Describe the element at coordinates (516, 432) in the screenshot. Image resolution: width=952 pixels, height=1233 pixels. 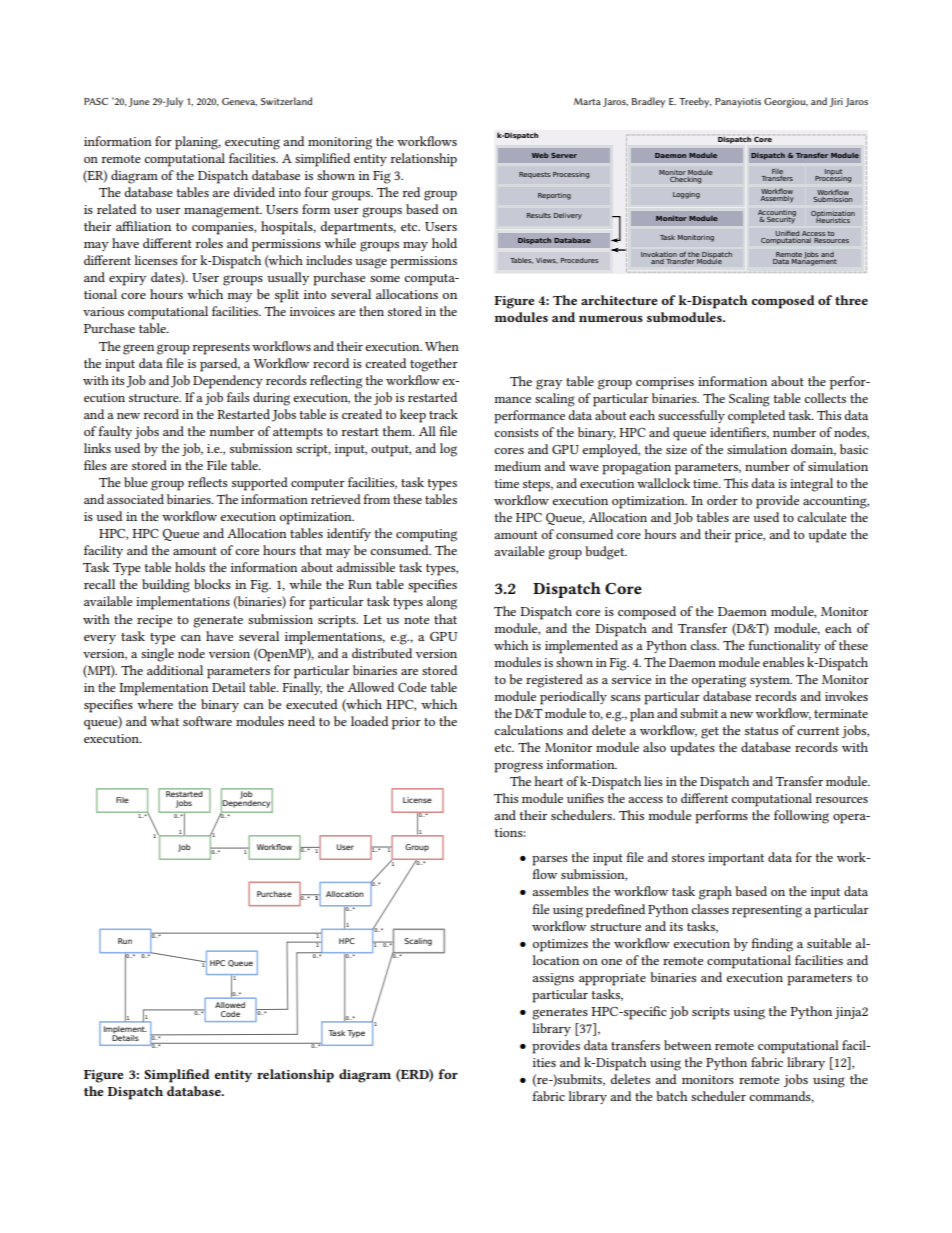
I see `consists` at that location.
